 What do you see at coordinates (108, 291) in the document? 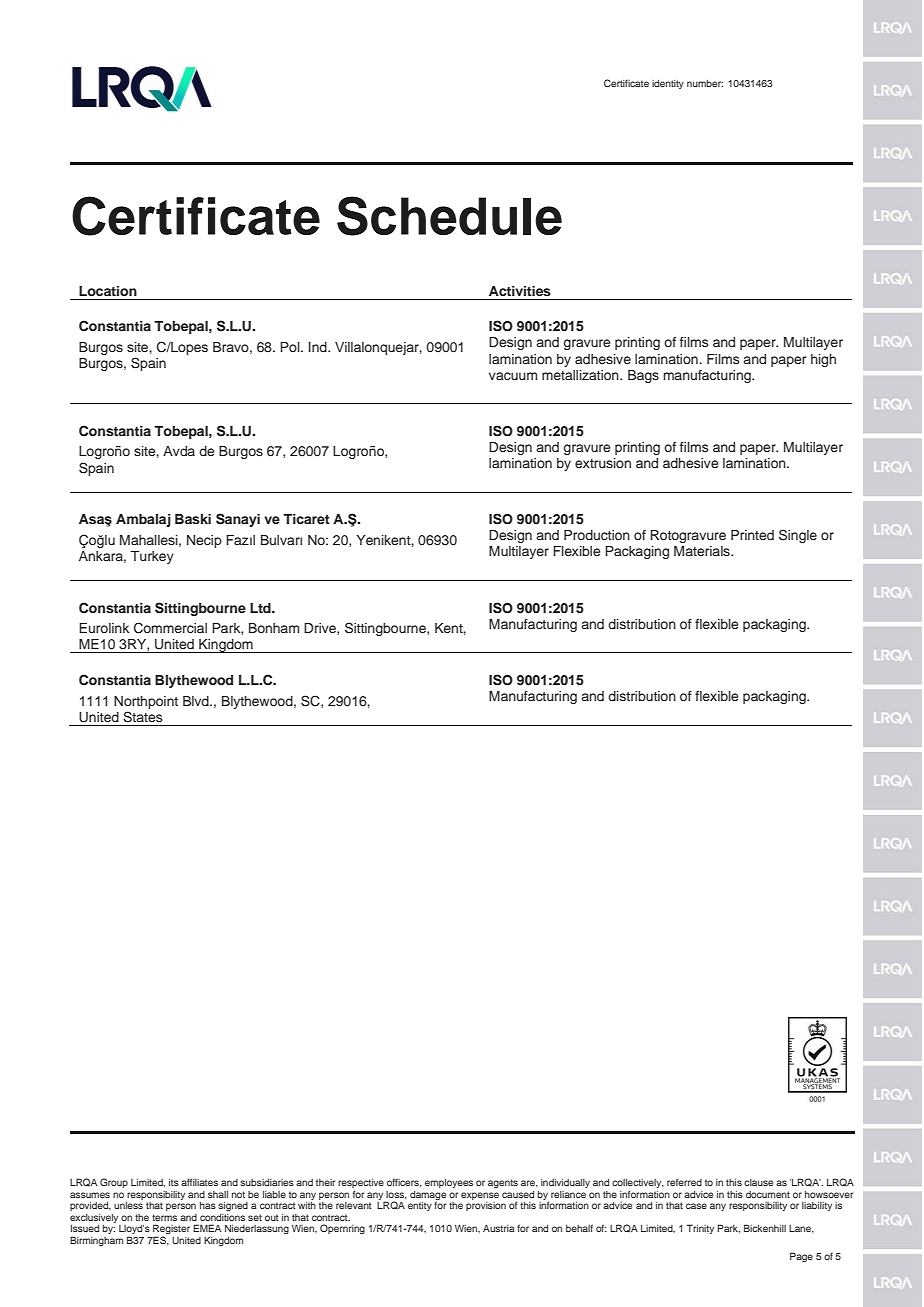
I see `Location` at bounding box center [108, 291].
